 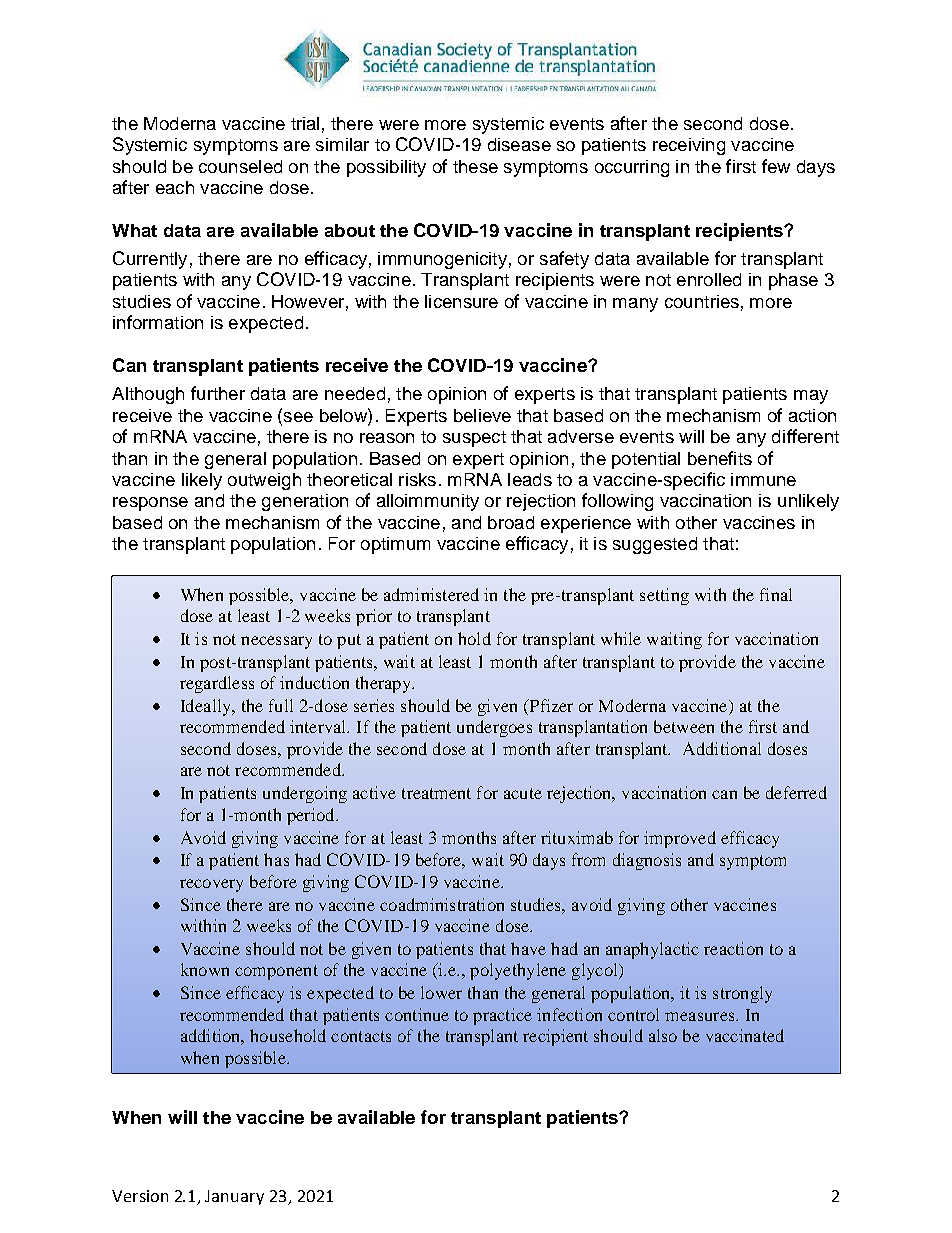 What do you see at coordinates (511, 522) in the screenshot?
I see `broad` at bounding box center [511, 522].
